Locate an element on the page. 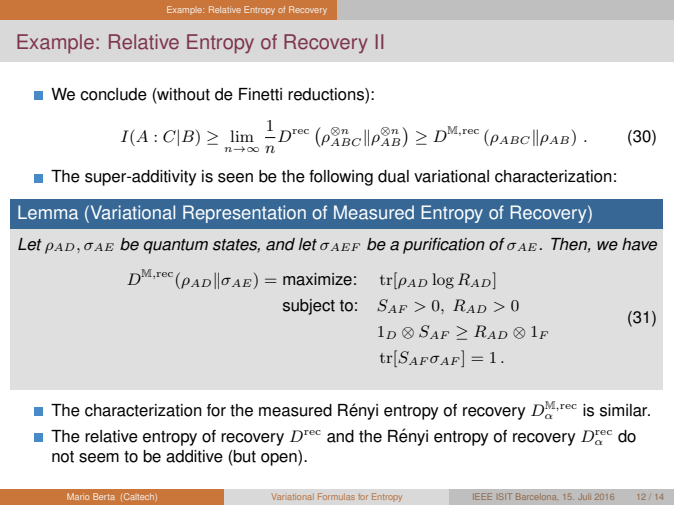 The image size is (674, 505). open is located at coordinates (280, 459).
